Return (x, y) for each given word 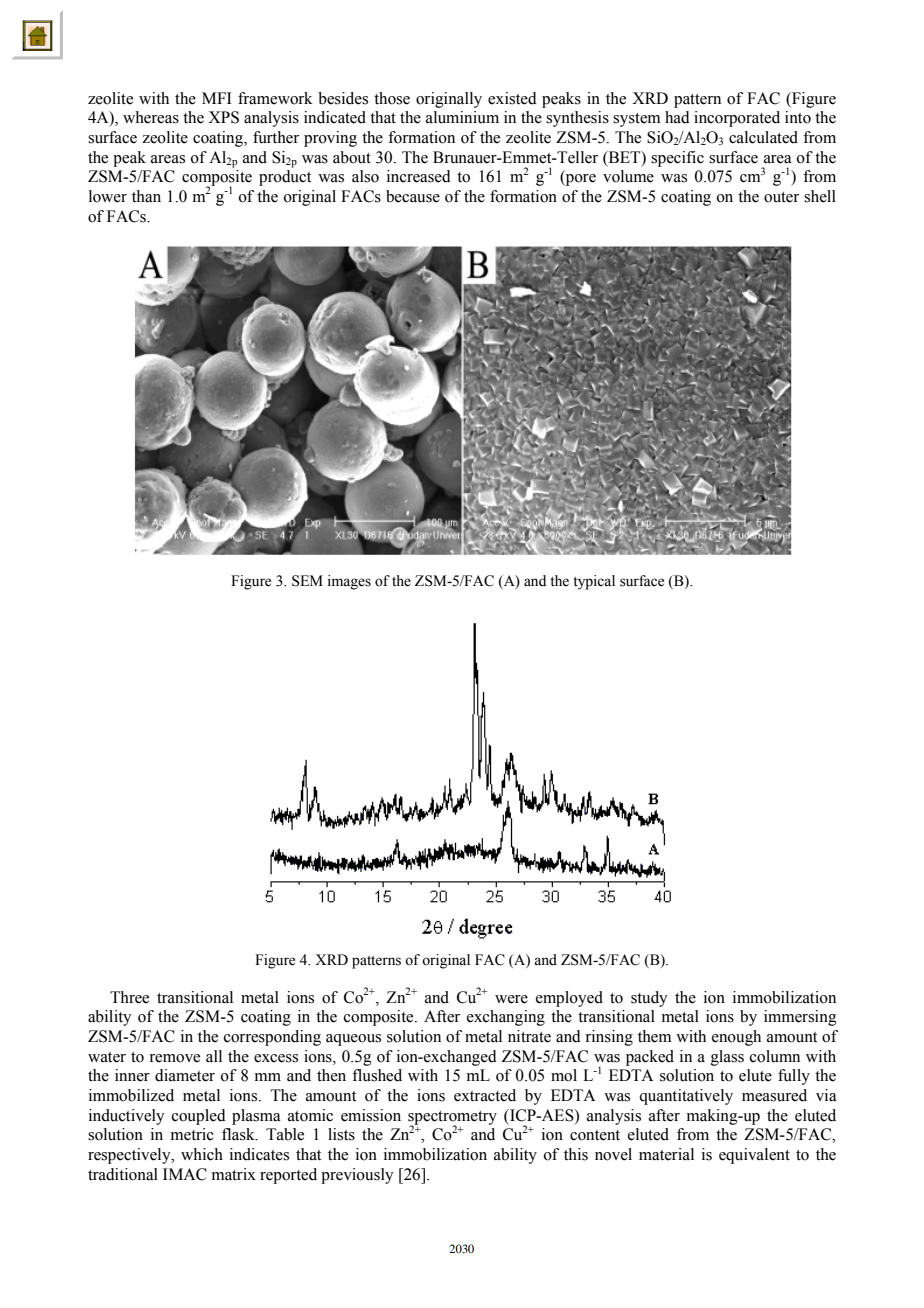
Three (129, 997)
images (349, 582)
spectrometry (452, 1119)
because (413, 196)
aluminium (462, 117)
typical (594, 582)
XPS (223, 117)
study (649, 999)
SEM (307, 581)
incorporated (737, 119)
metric (192, 1134)
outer (781, 197)
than (146, 196)
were (511, 999)
